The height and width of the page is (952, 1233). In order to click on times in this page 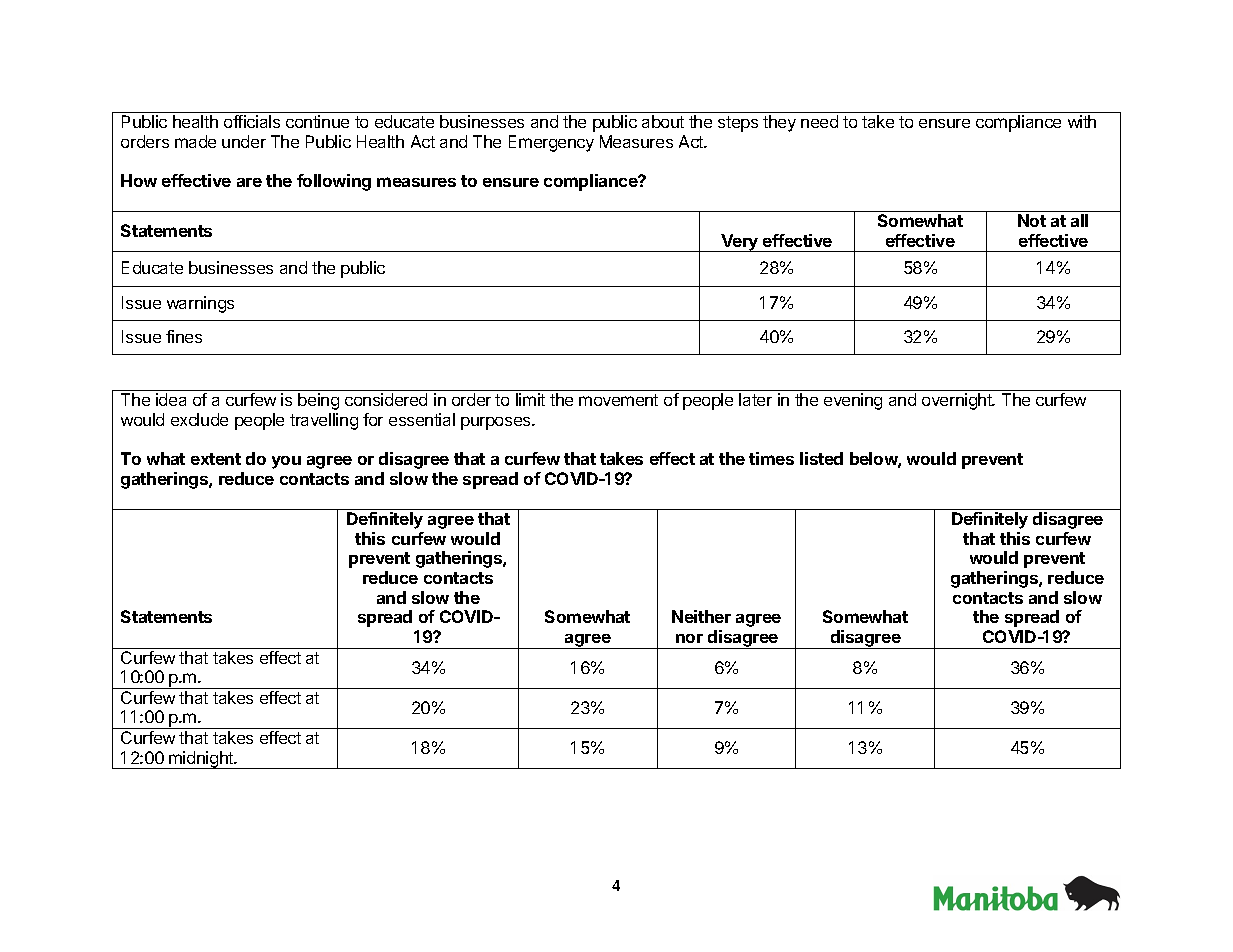, I will do `click(771, 458)`.
